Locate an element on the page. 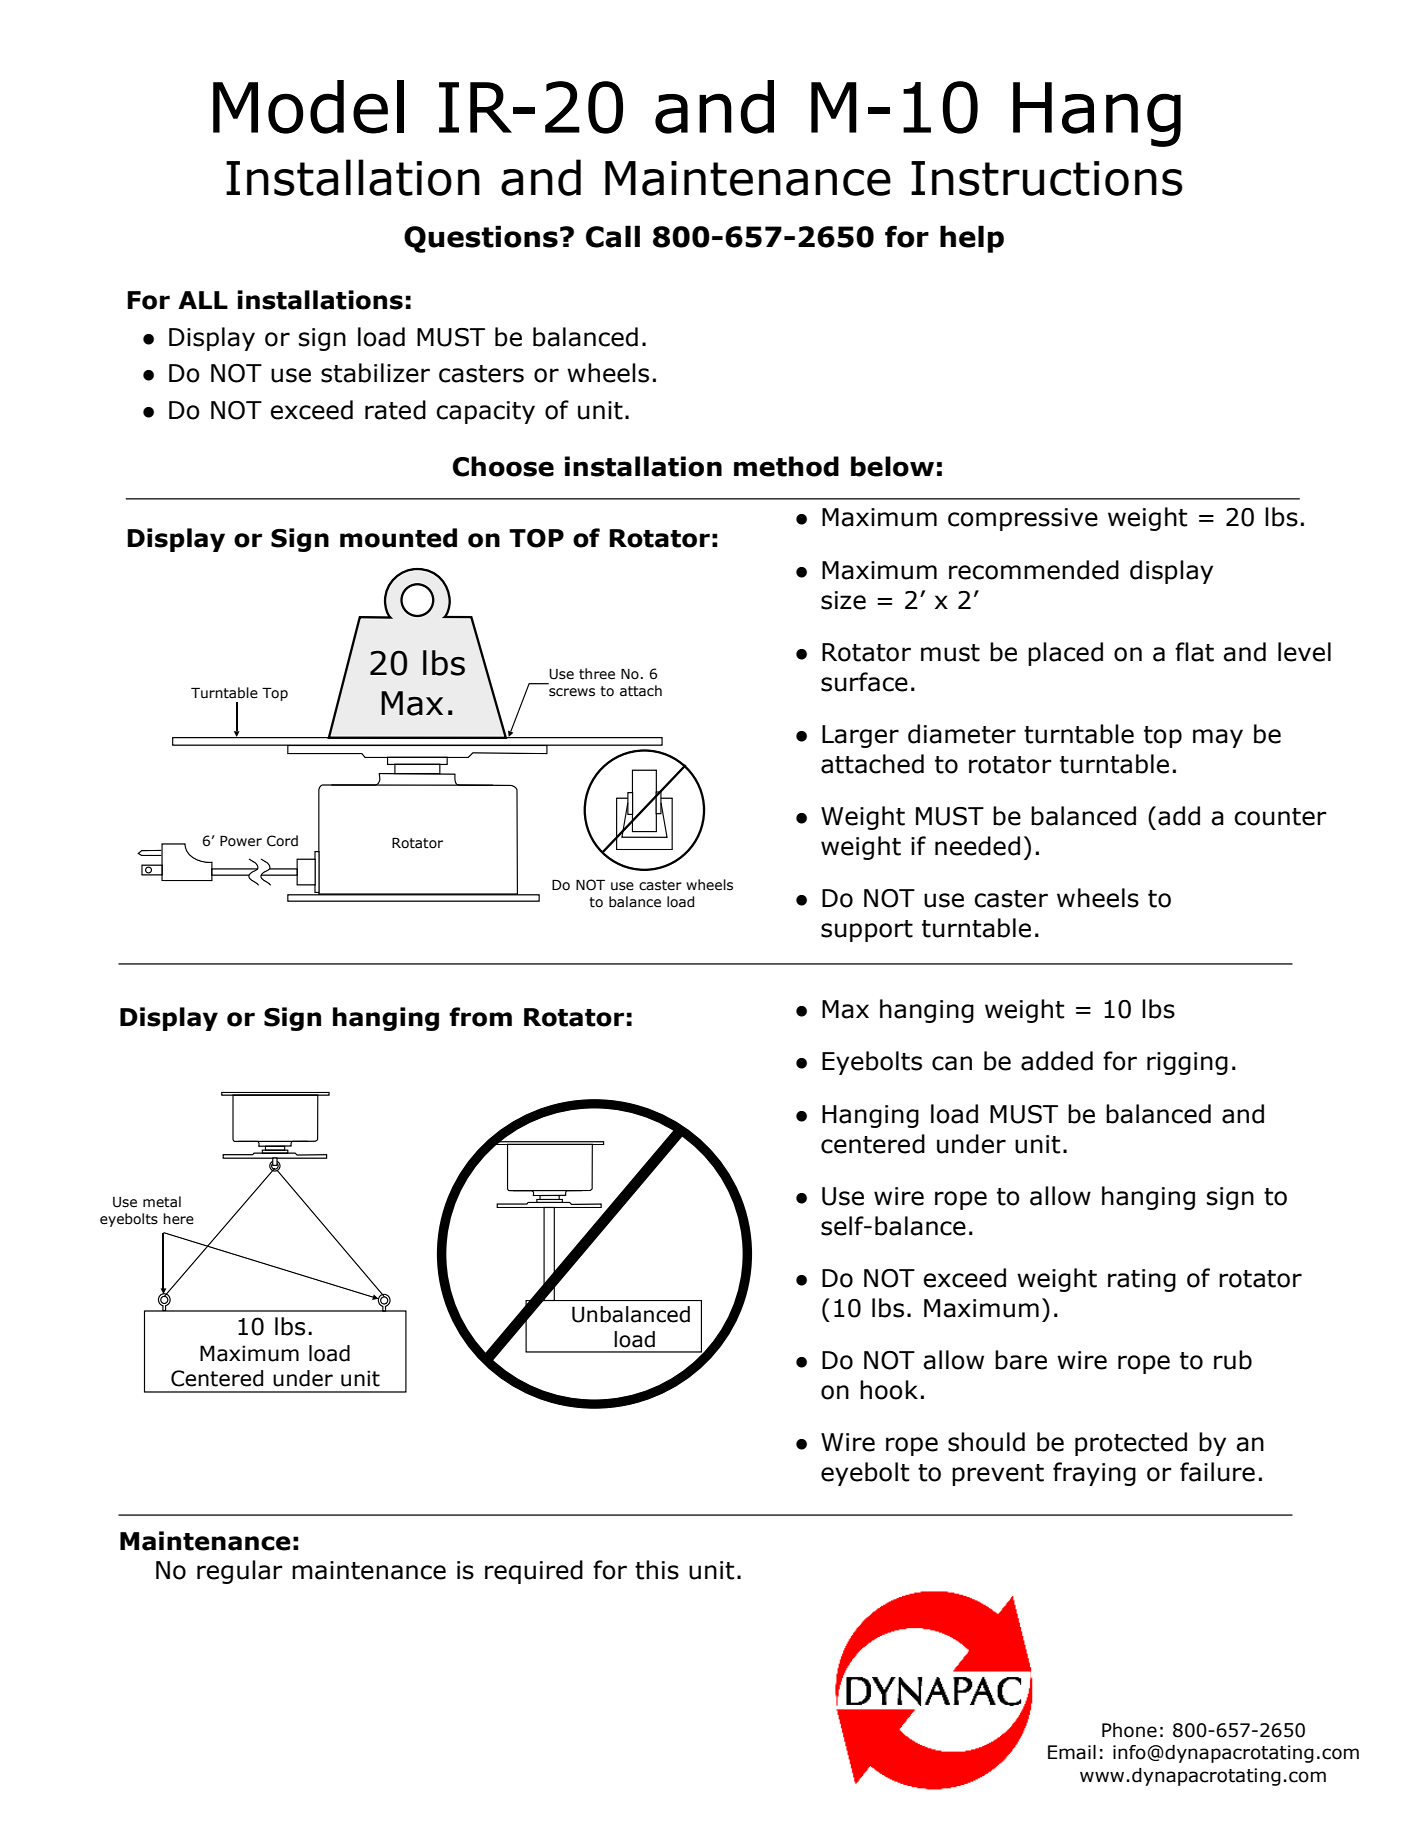 The image size is (1411, 1826). Model is located at coordinates (308, 107).
